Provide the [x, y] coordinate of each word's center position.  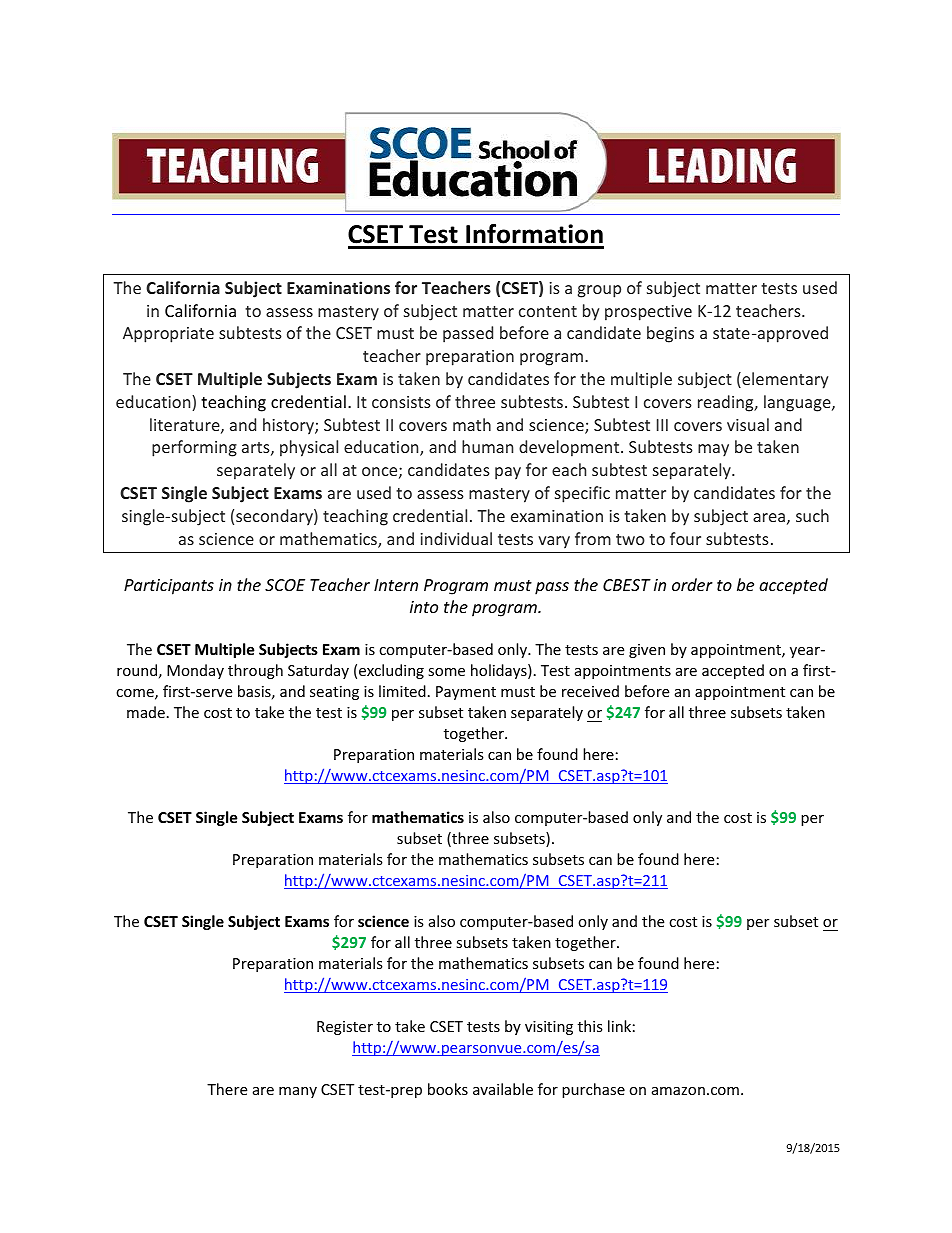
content [548, 311]
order [692, 584]
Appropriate [168, 335]
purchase [593, 1090]
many [298, 1092]
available [503, 1089]
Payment [466, 693]
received [590, 691]
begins [670, 334]
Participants [169, 587]
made [146, 712]
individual [456, 538]
